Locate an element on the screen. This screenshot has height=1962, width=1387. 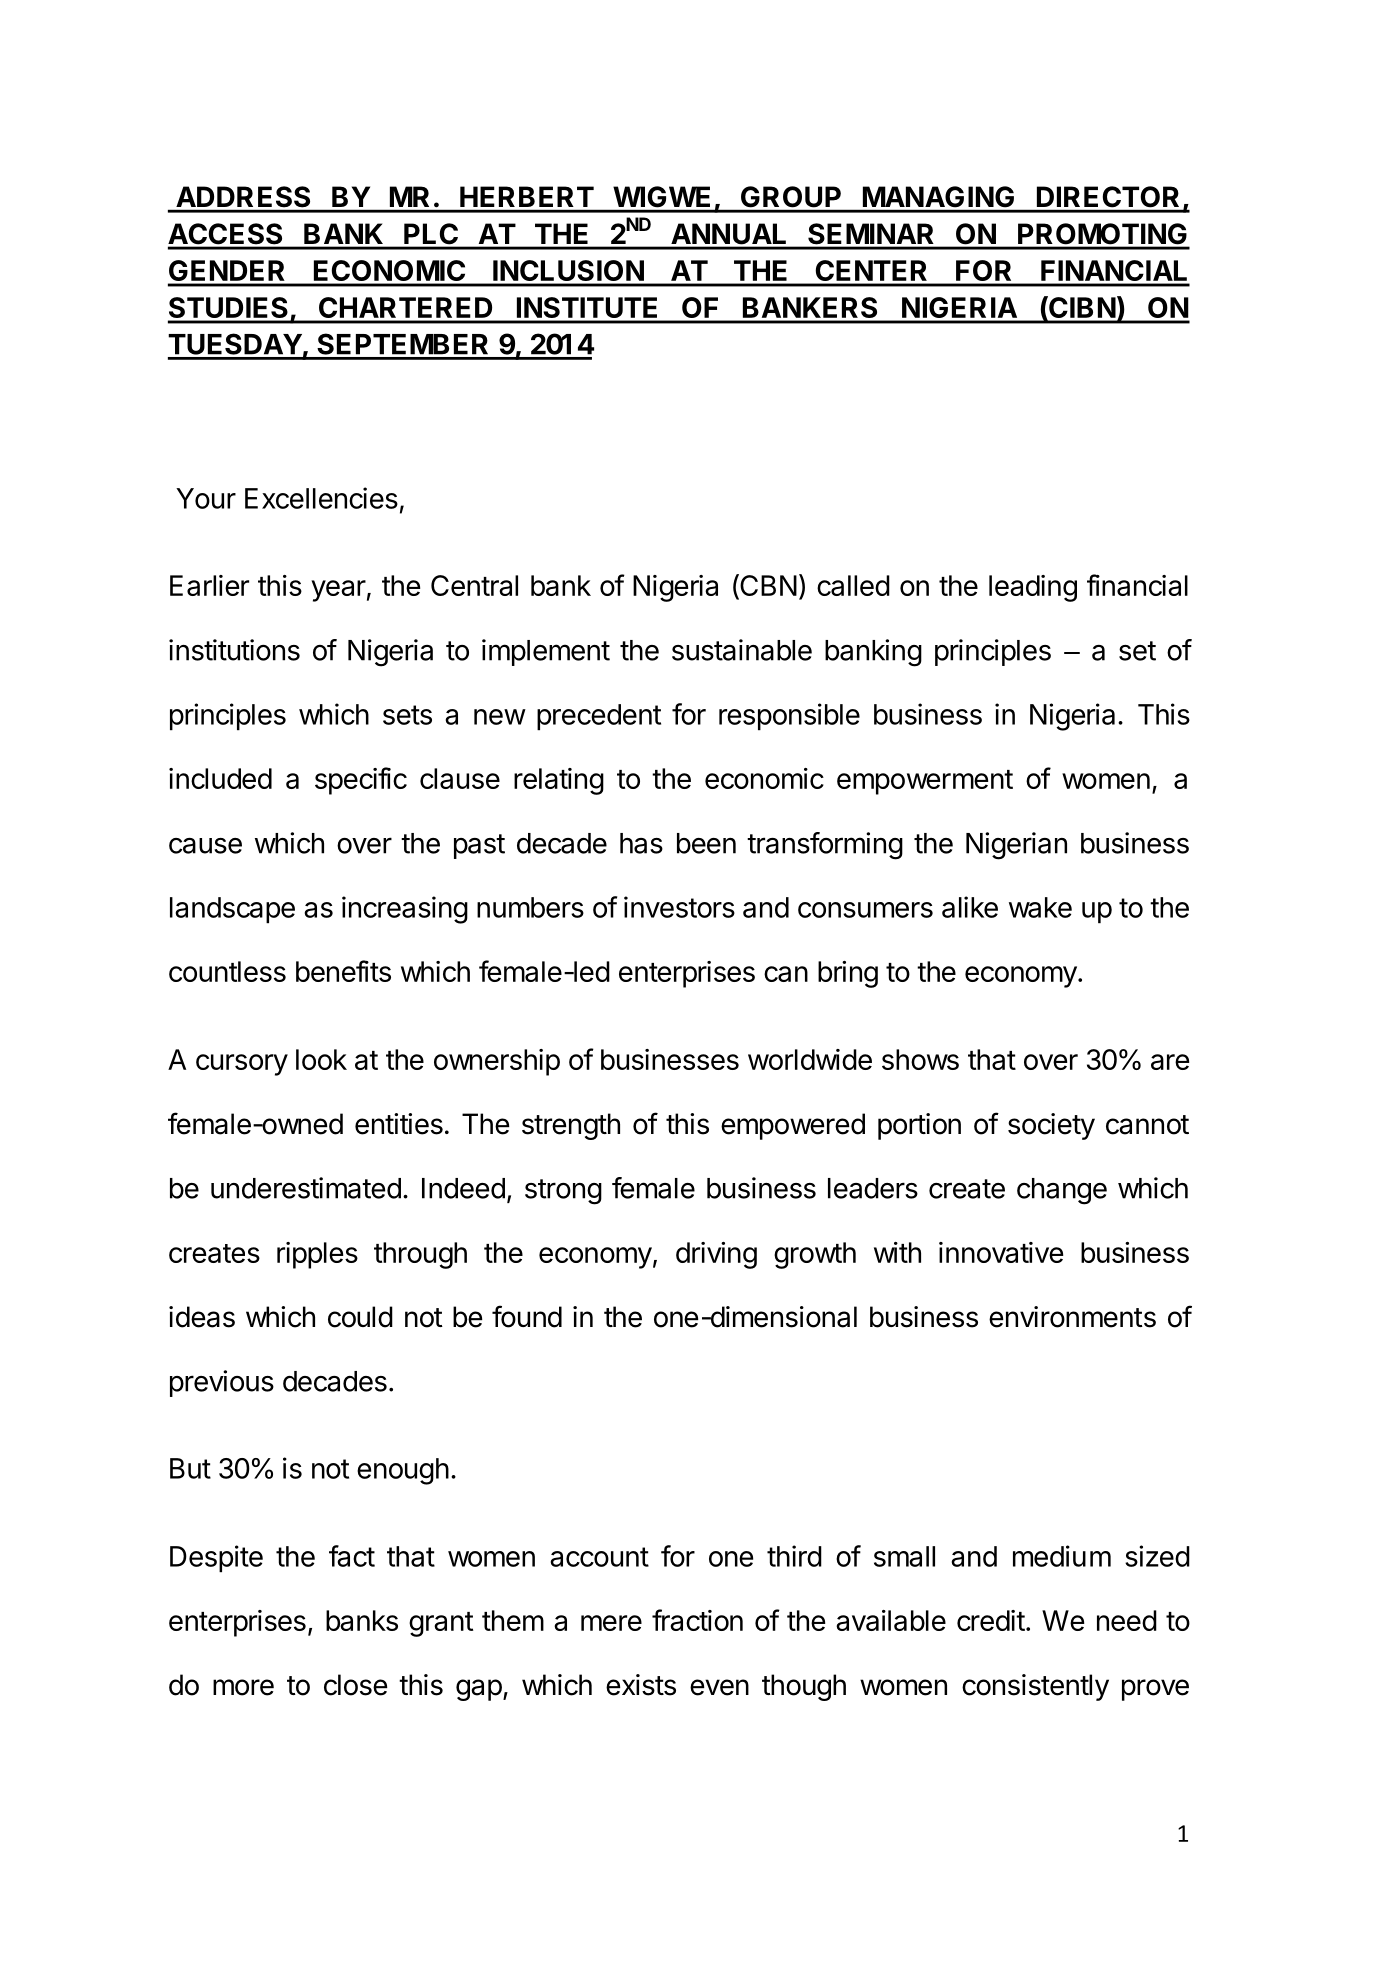
HERBERT is located at coordinates (527, 196).
